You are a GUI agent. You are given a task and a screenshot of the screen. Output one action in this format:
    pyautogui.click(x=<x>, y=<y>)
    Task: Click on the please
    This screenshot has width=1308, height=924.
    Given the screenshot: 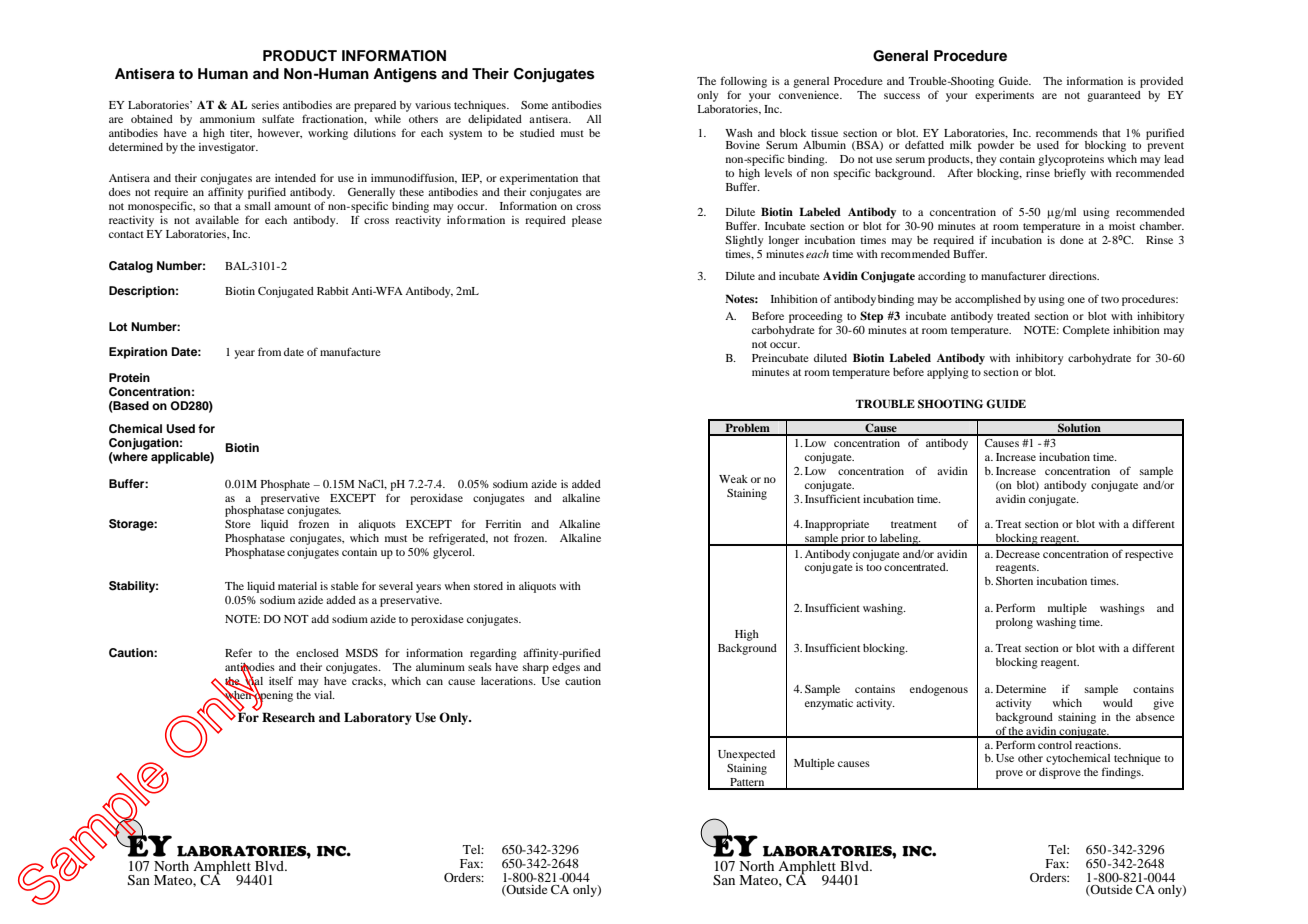 What is the action you would take?
    pyautogui.click(x=587, y=221)
